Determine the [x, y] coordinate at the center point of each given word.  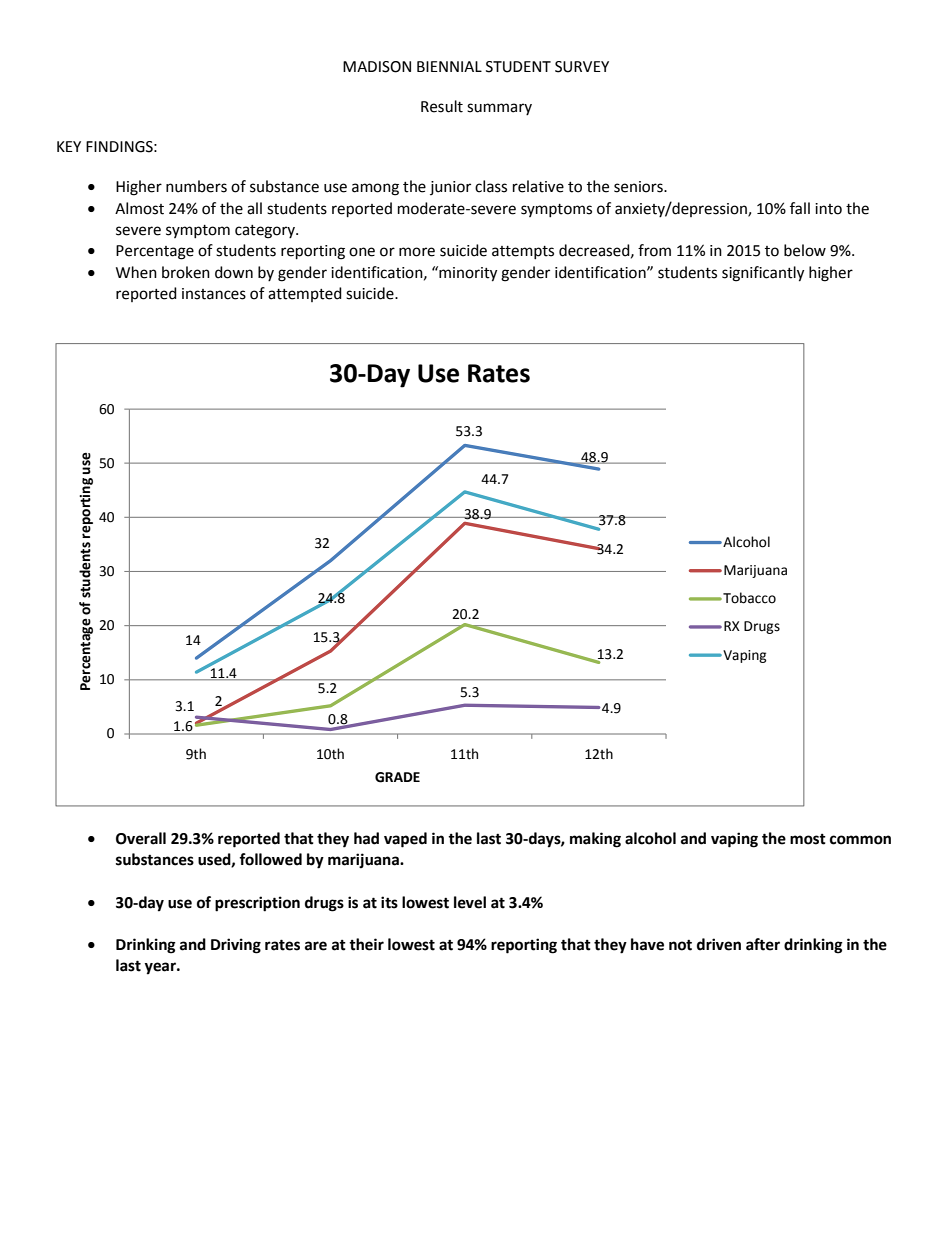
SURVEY [582, 67]
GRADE [397, 777]
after [763, 944]
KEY [69, 146]
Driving [236, 946]
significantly [763, 274]
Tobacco [748, 598]
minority [467, 274]
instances [214, 294]
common [860, 840]
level [470, 902]
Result [442, 106]
